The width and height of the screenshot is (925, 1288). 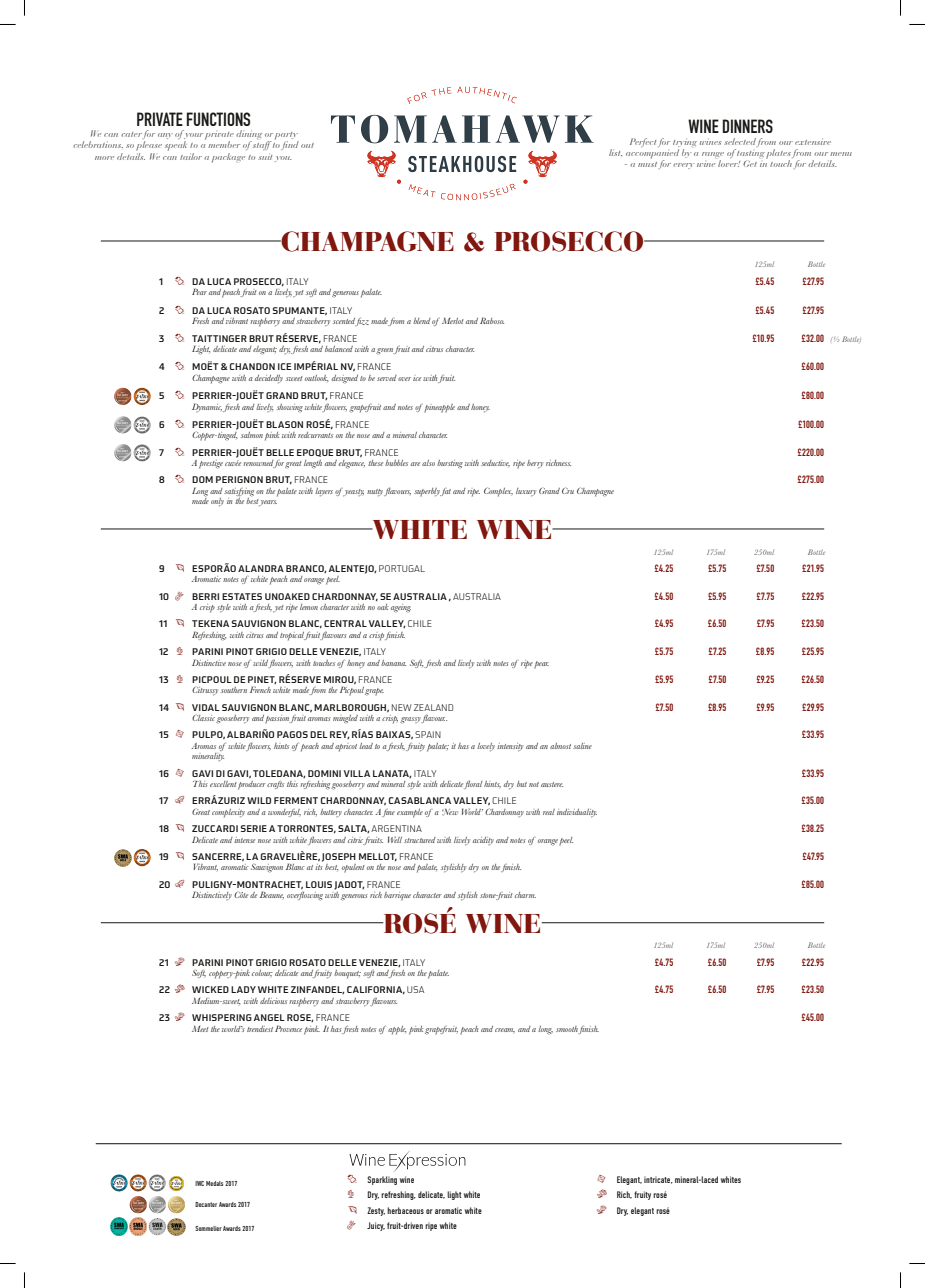 I want to click on Get, so click(x=750, y=163).
